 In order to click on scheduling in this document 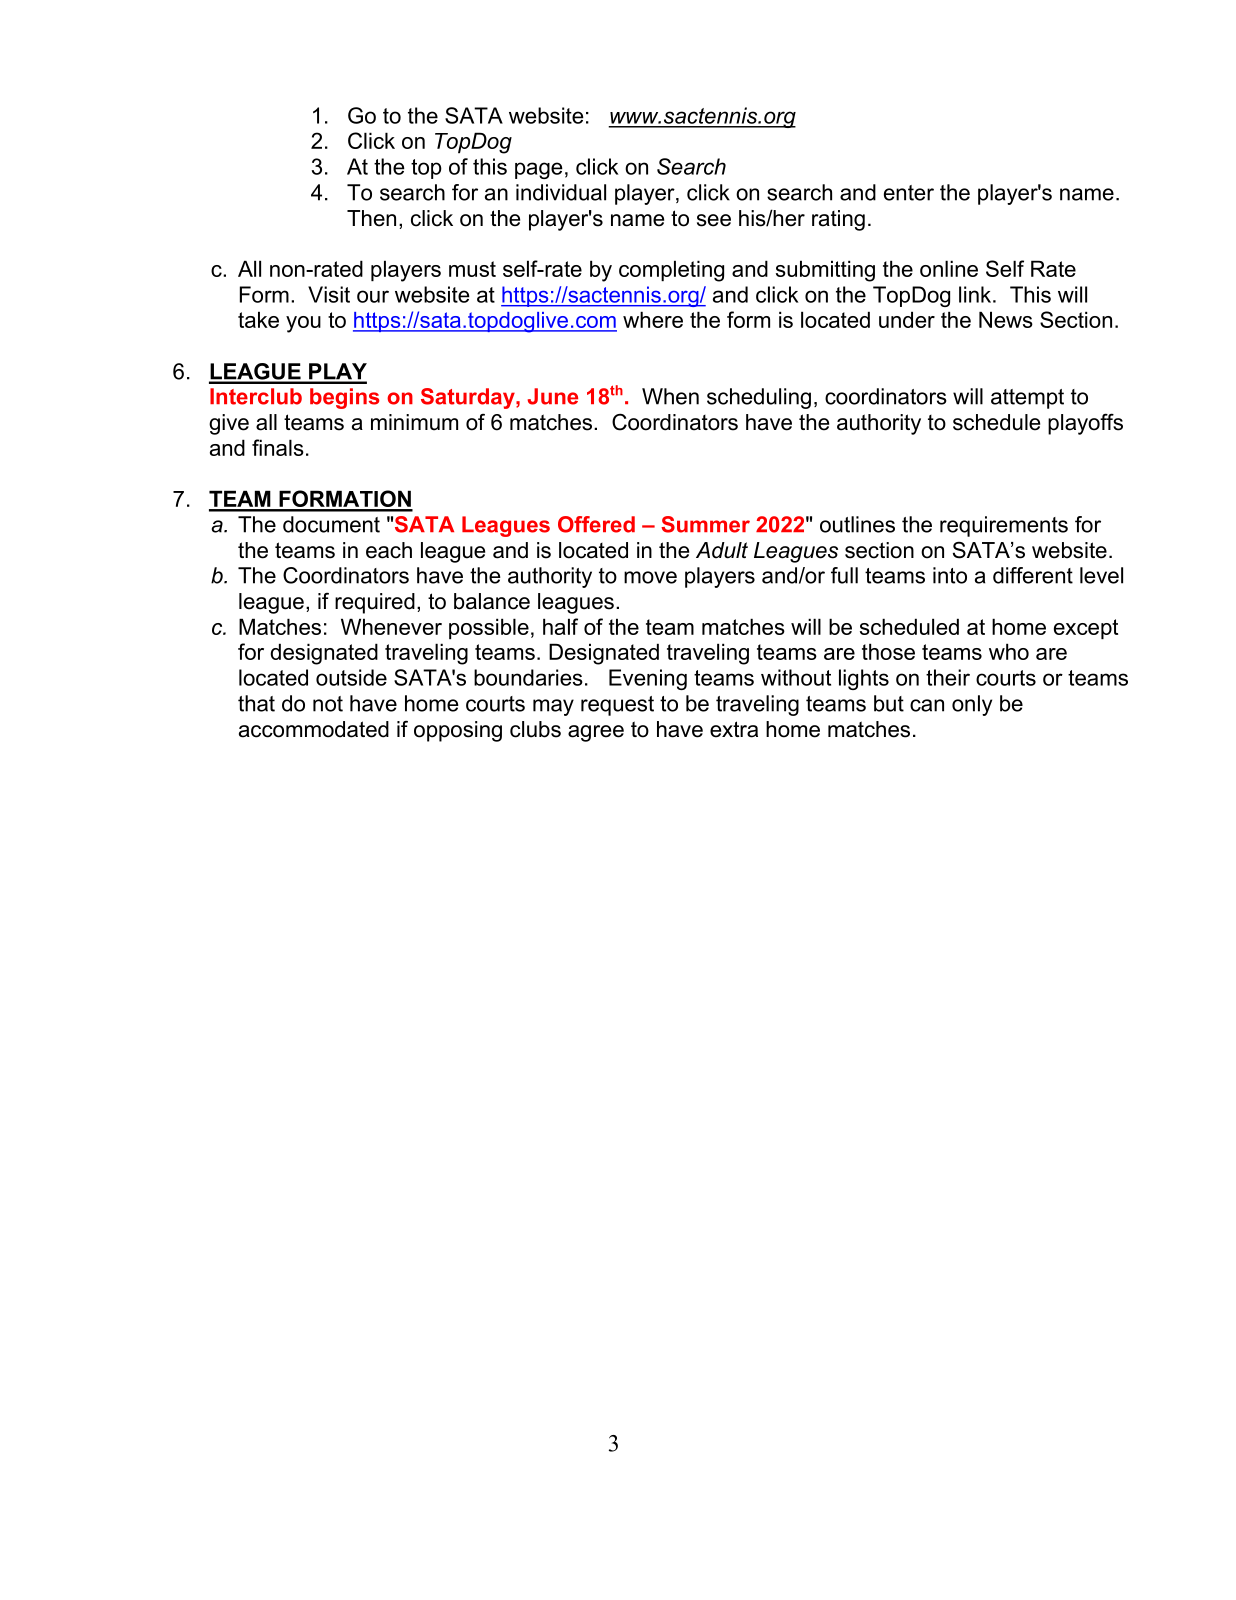, I will do `click(759, 398)`.
